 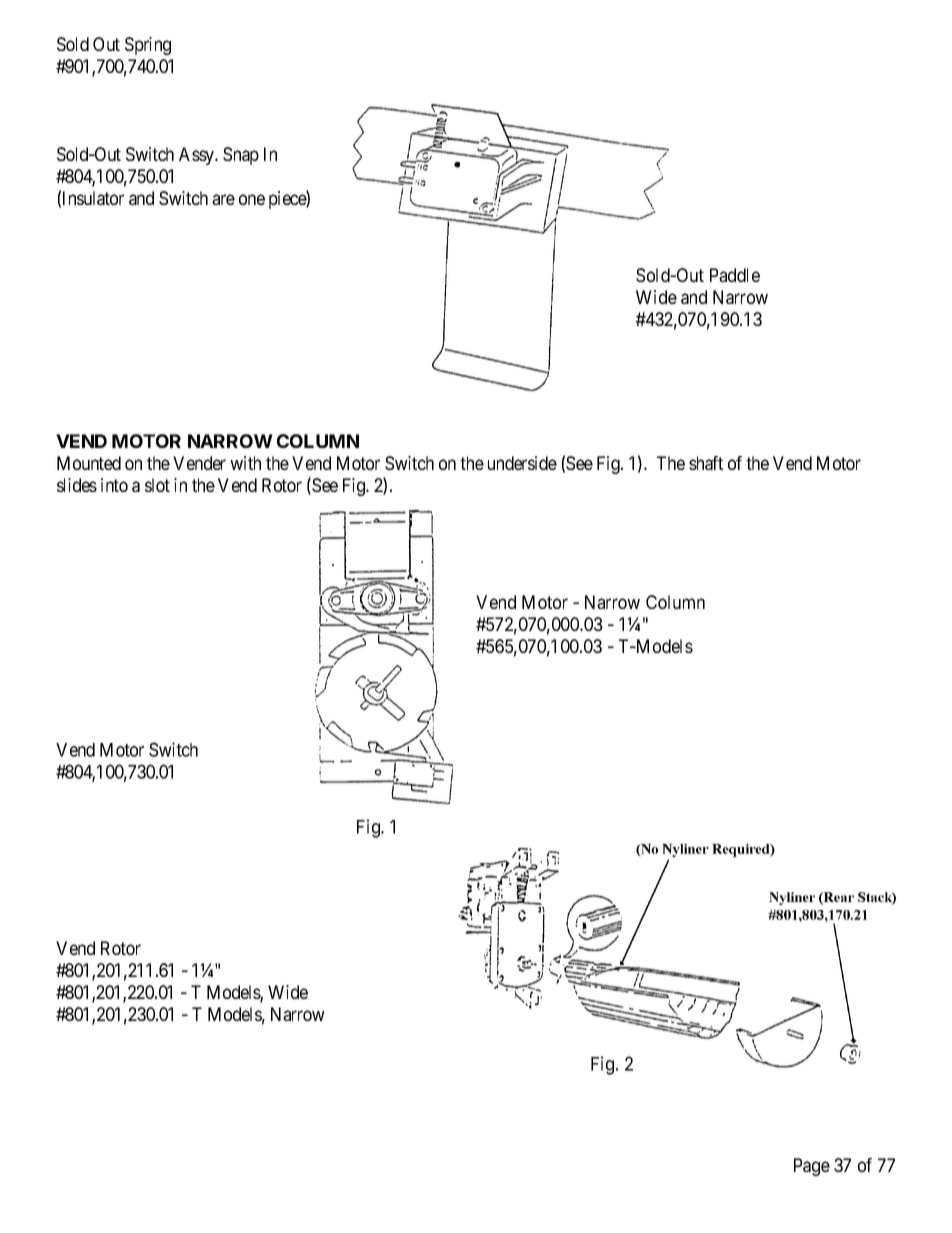 I want to click on into, so click(x=114, y=485).
